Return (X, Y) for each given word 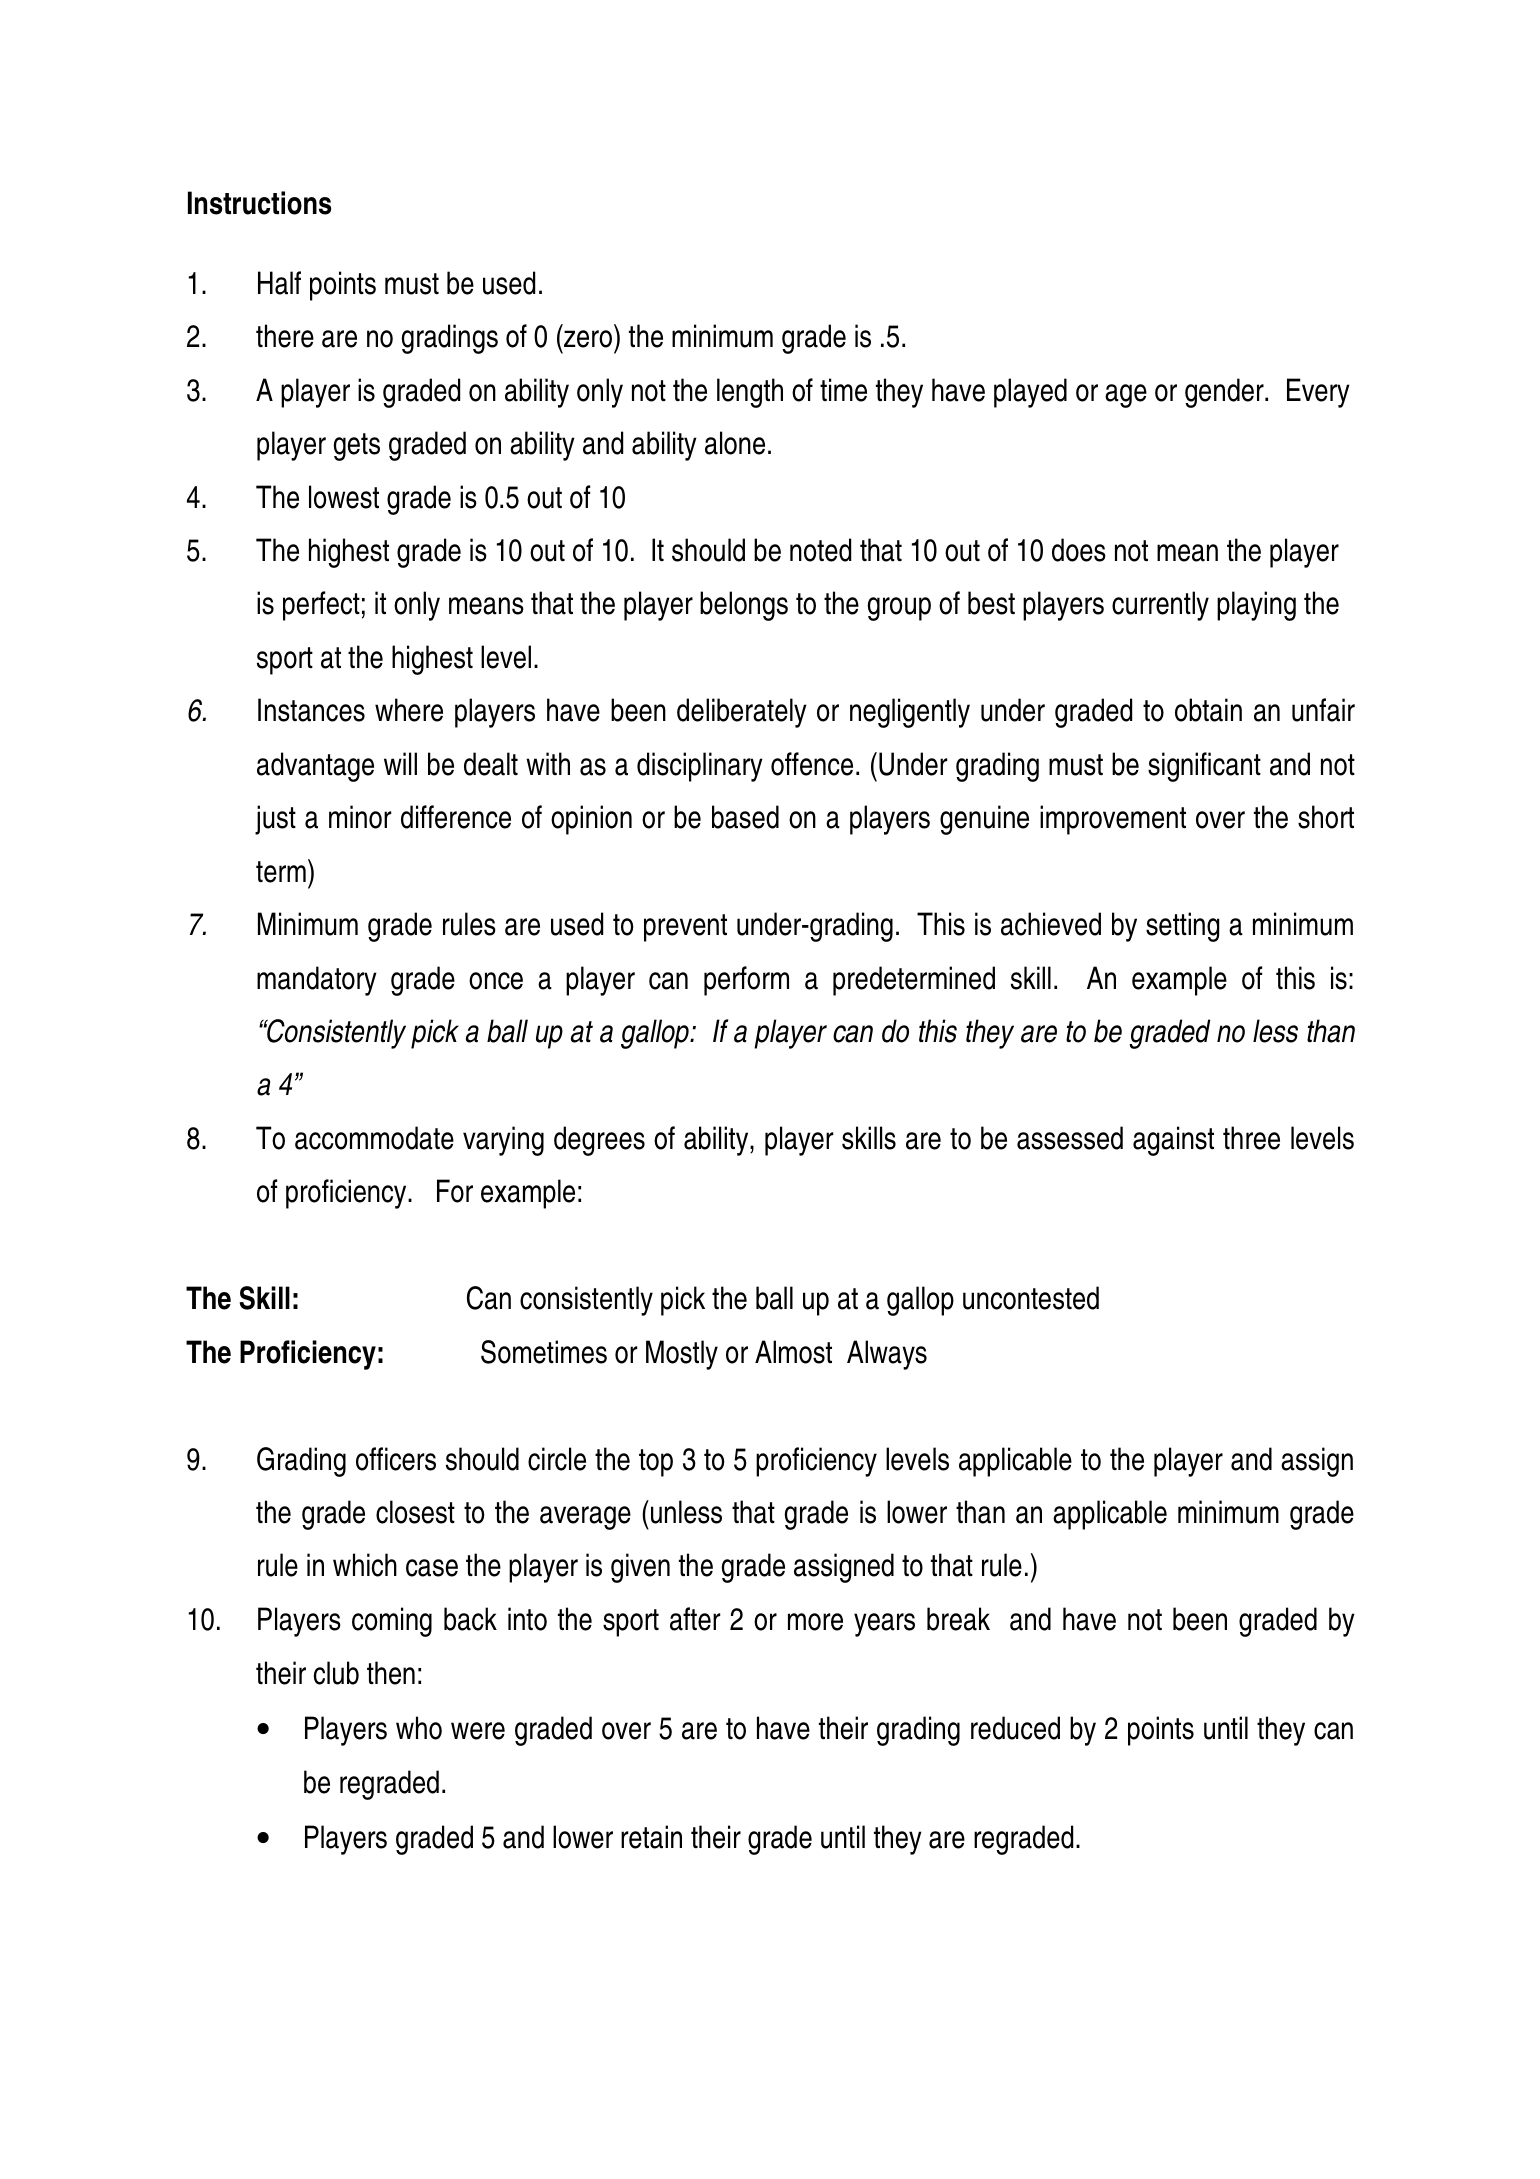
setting (1182, 927)
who (419, 1728)
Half (279, 283)
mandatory (317, 981)
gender (1225, 393)
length (750, 393)
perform (746, 981)
